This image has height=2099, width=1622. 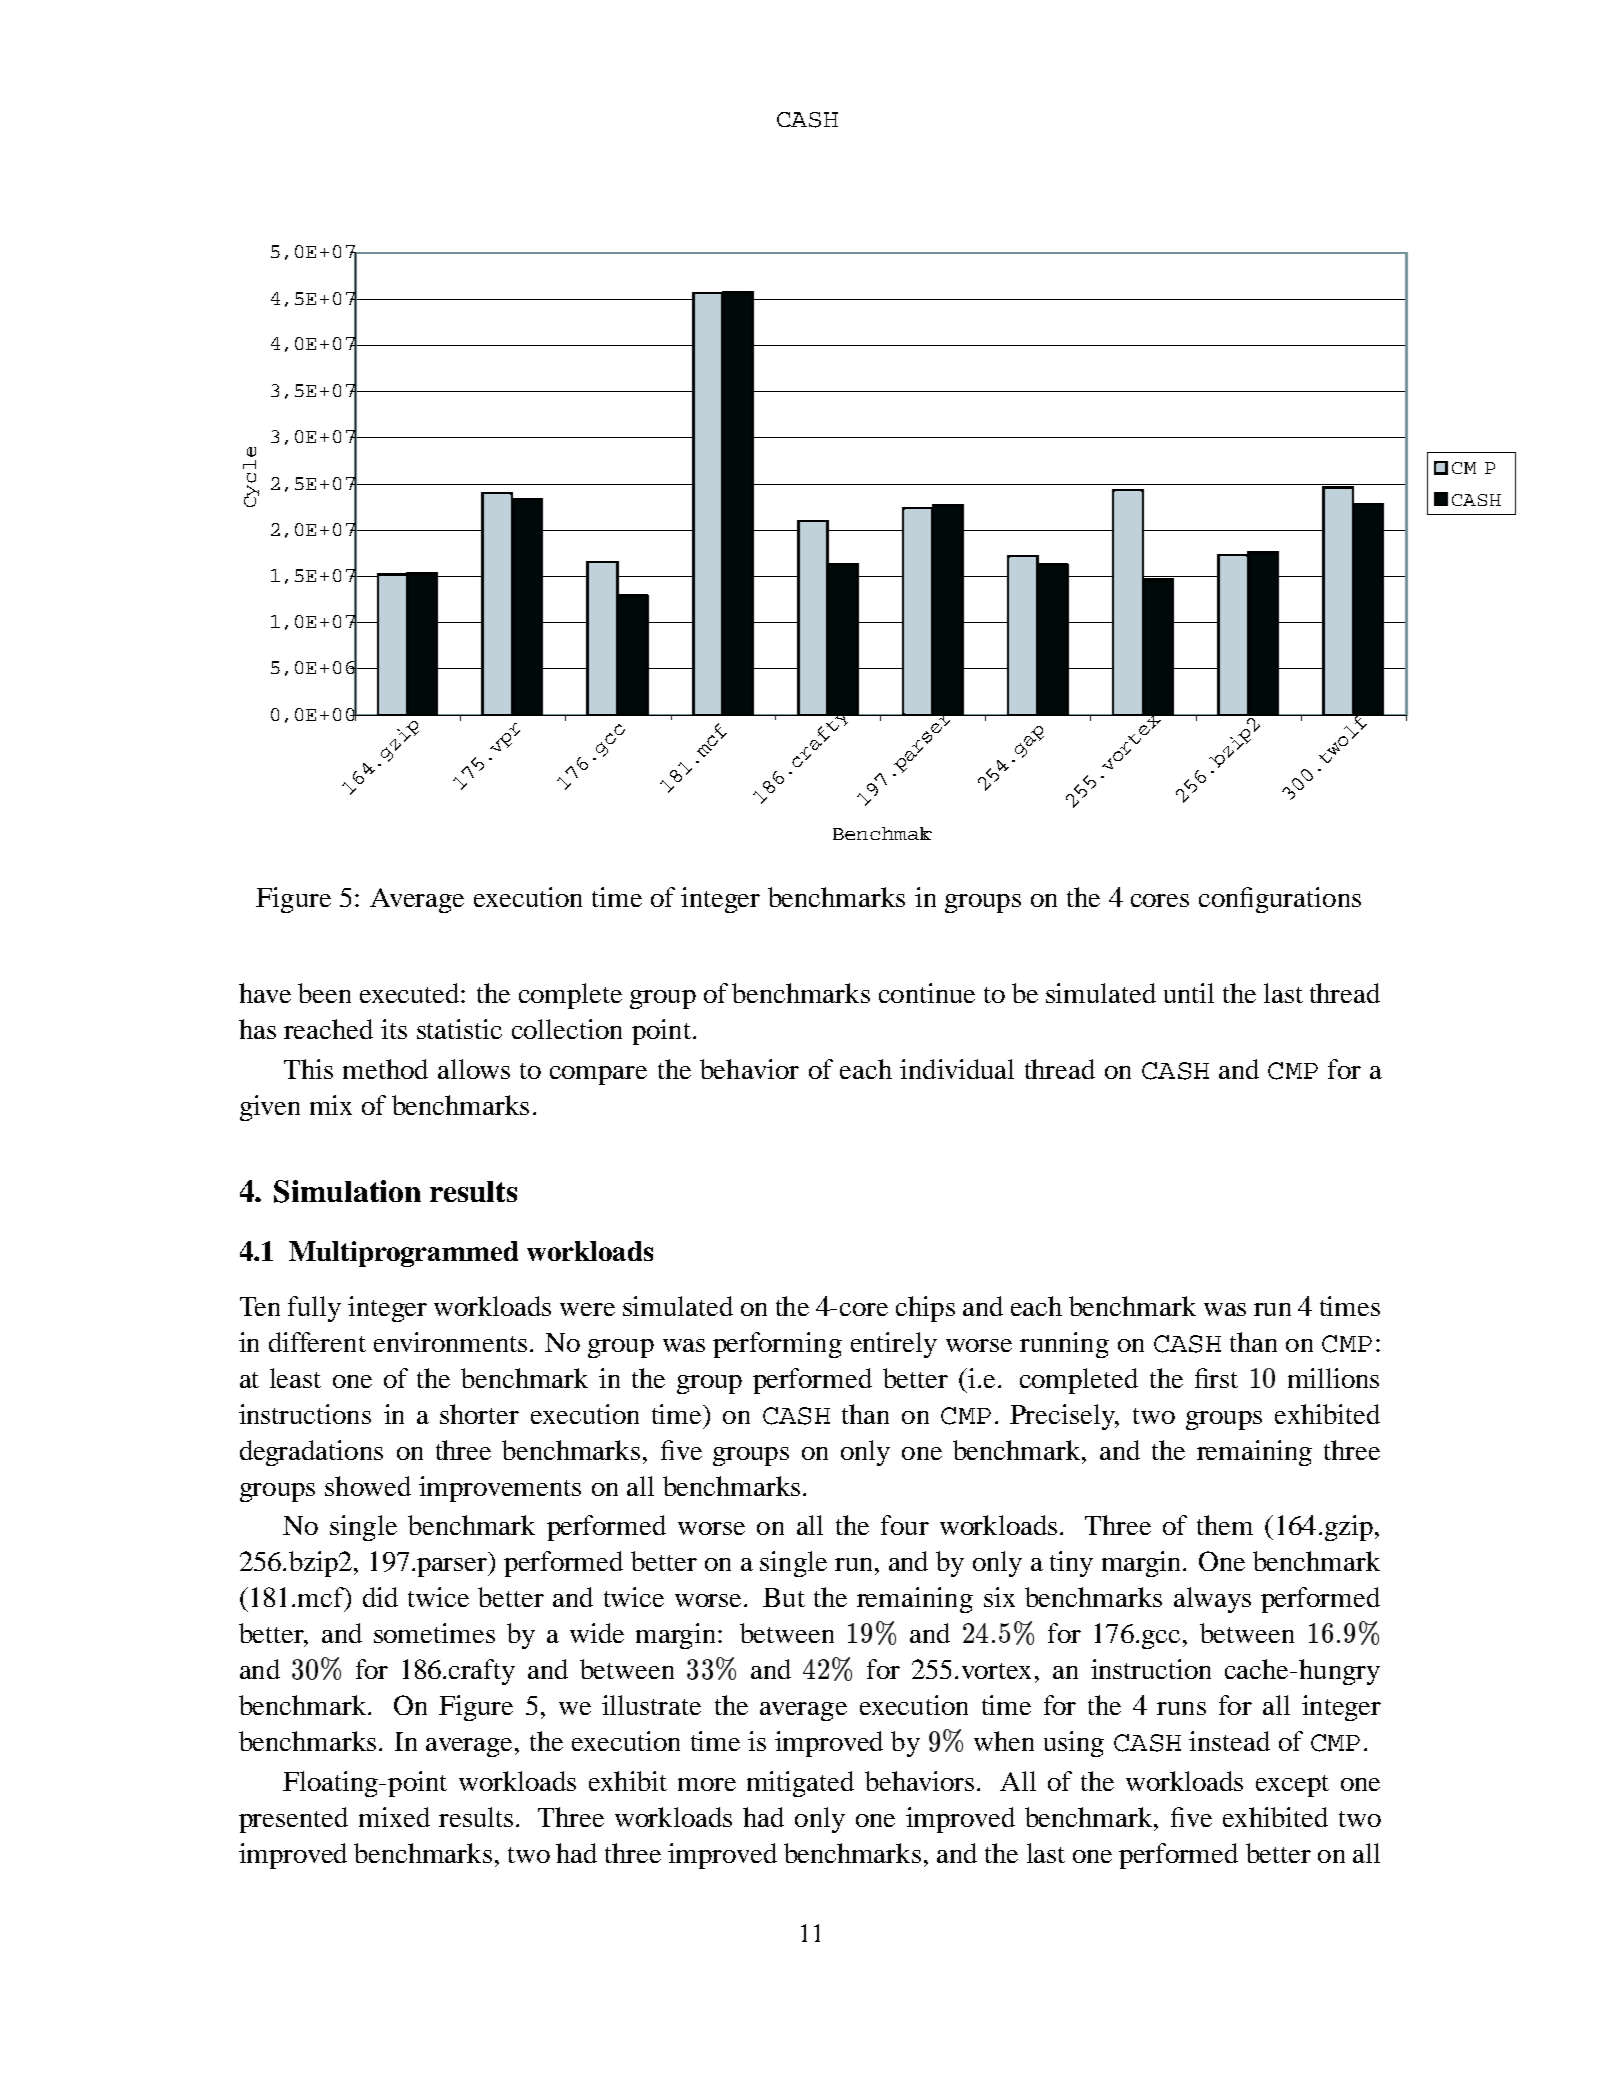 What do you see at coordinates (777, 1345) in the image?
I see `performing` at bounding box center [777, 1345].
